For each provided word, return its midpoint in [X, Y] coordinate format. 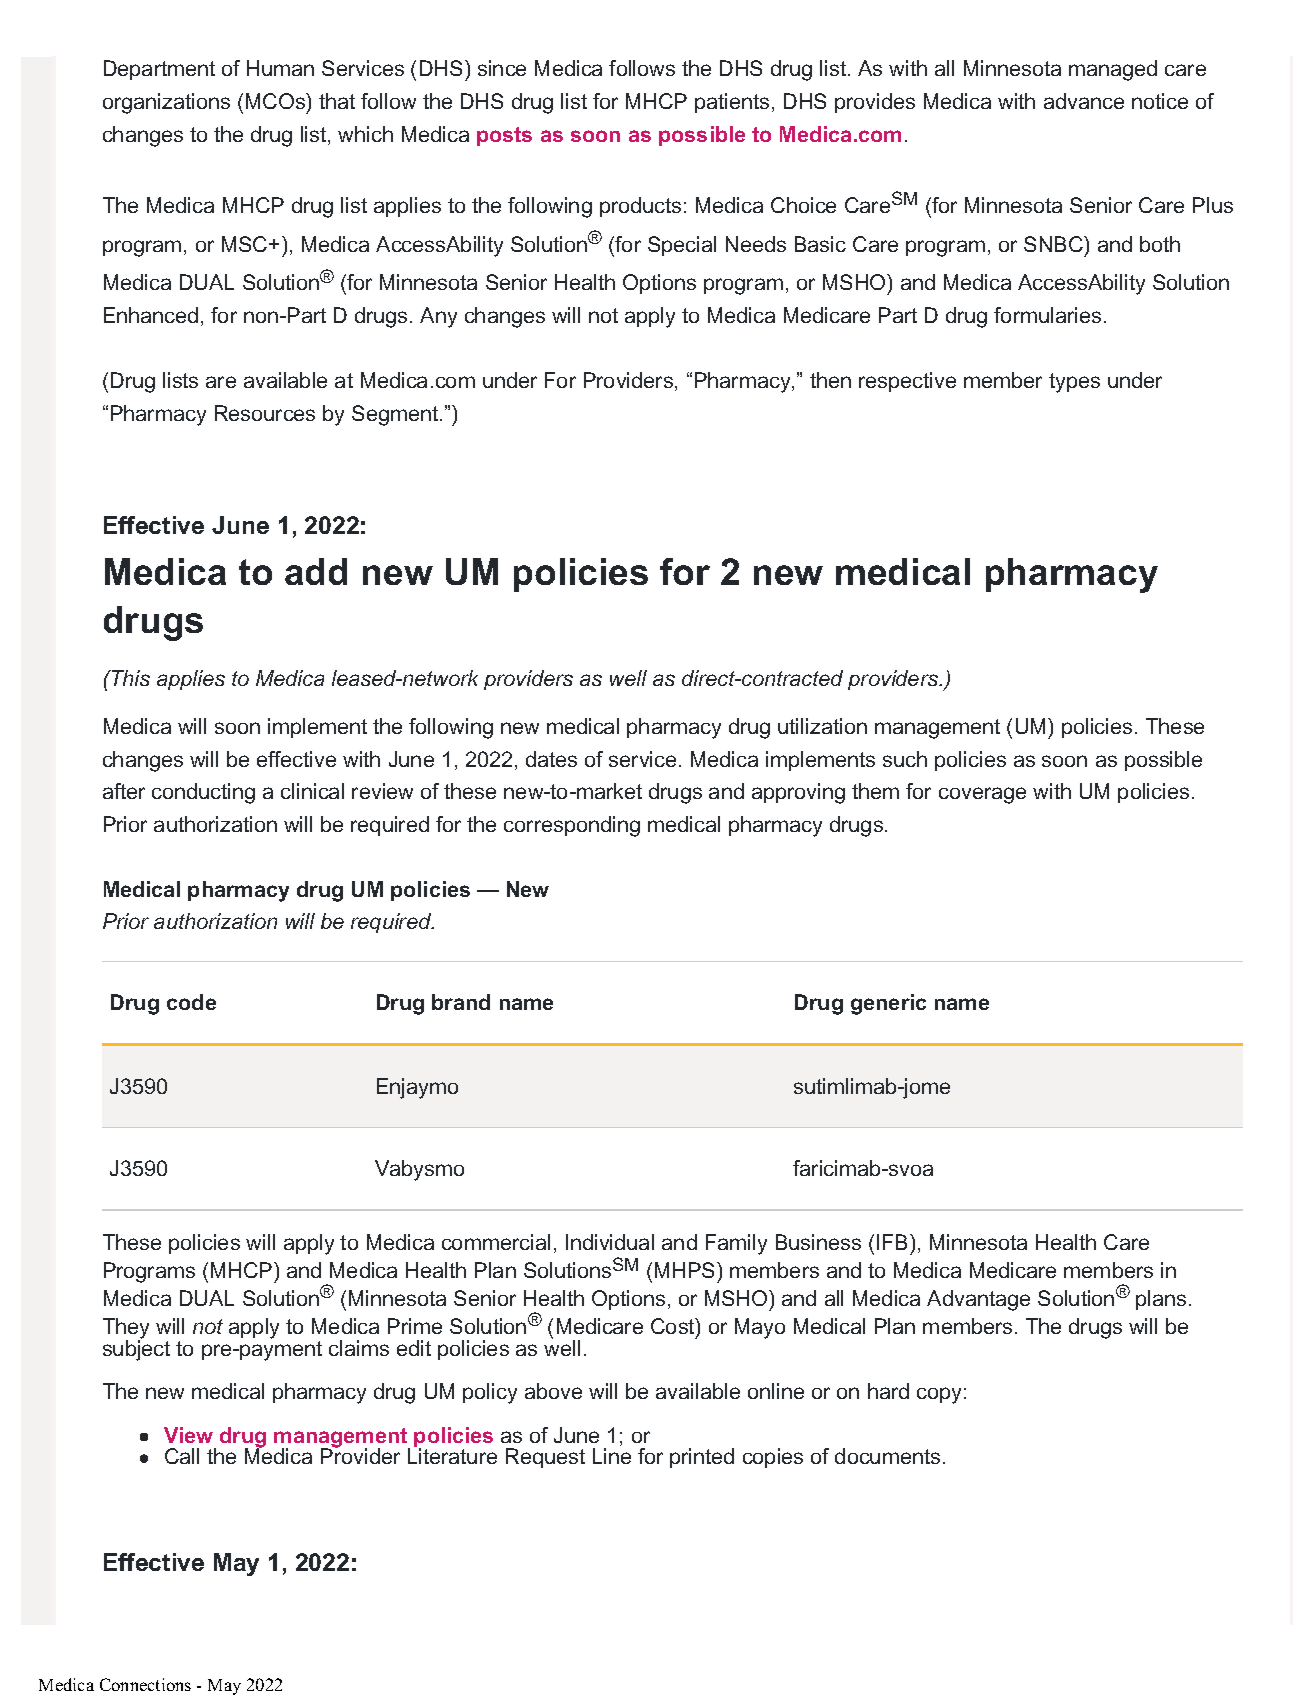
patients [732, 103]
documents [887, 1456]
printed [702, 1458]
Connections [145, 1684]
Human [280, 68]
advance [1084, 101]
